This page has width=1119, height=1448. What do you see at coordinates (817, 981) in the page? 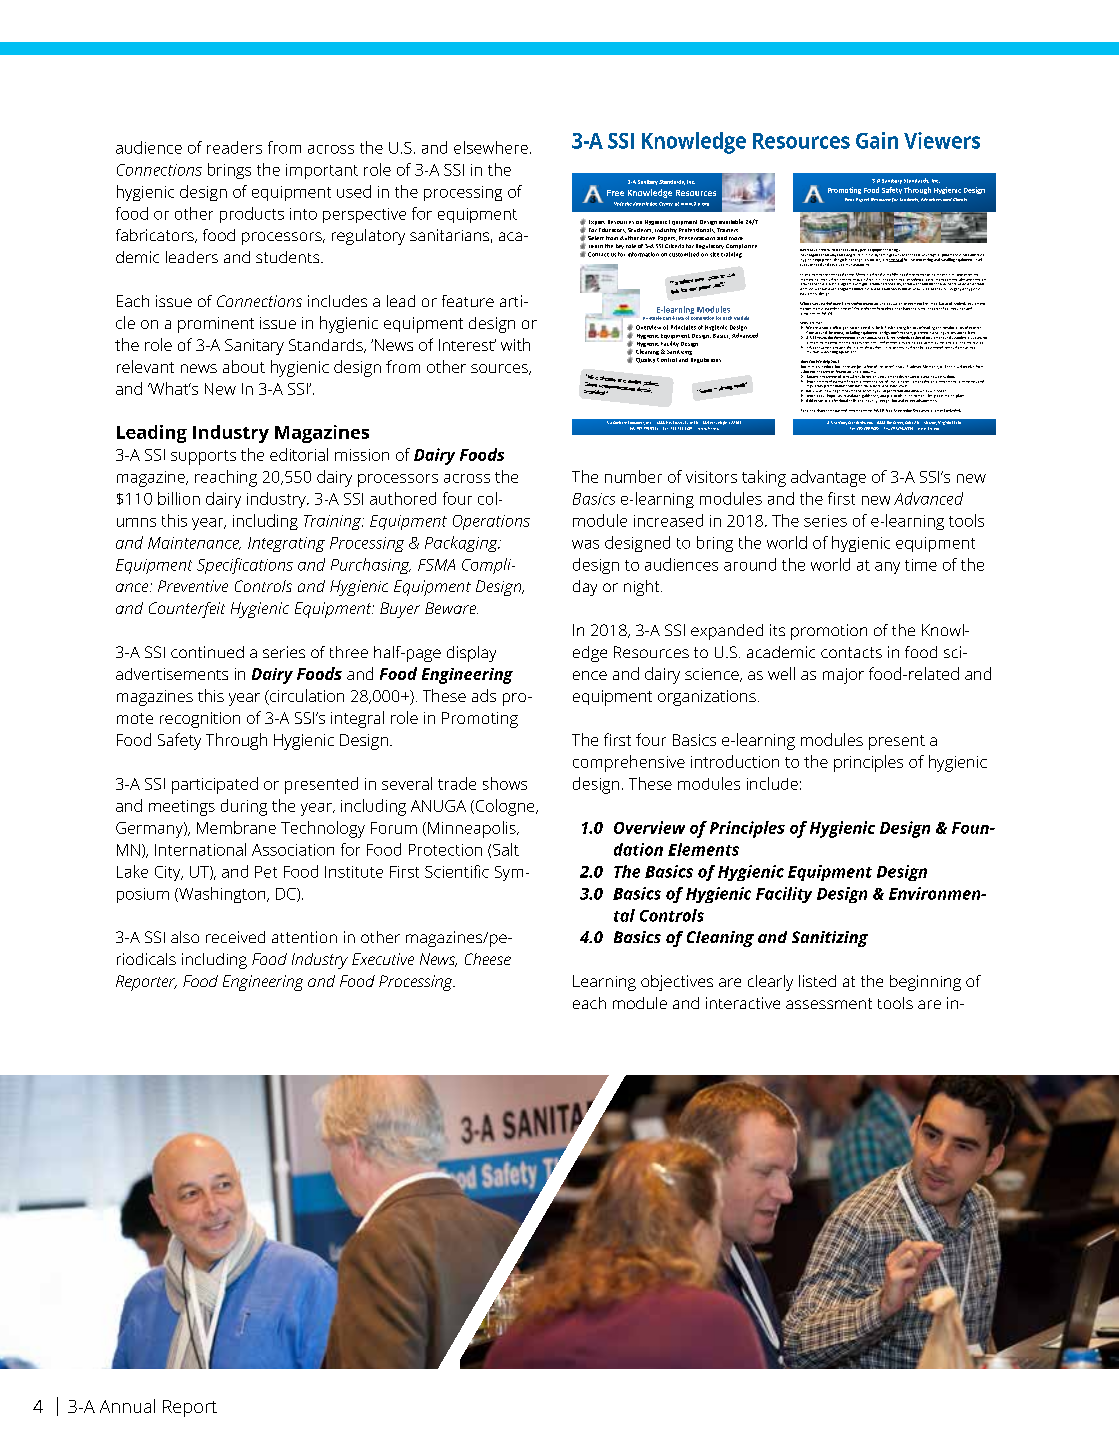
I see `listed` at bounding box center [817, 981].
